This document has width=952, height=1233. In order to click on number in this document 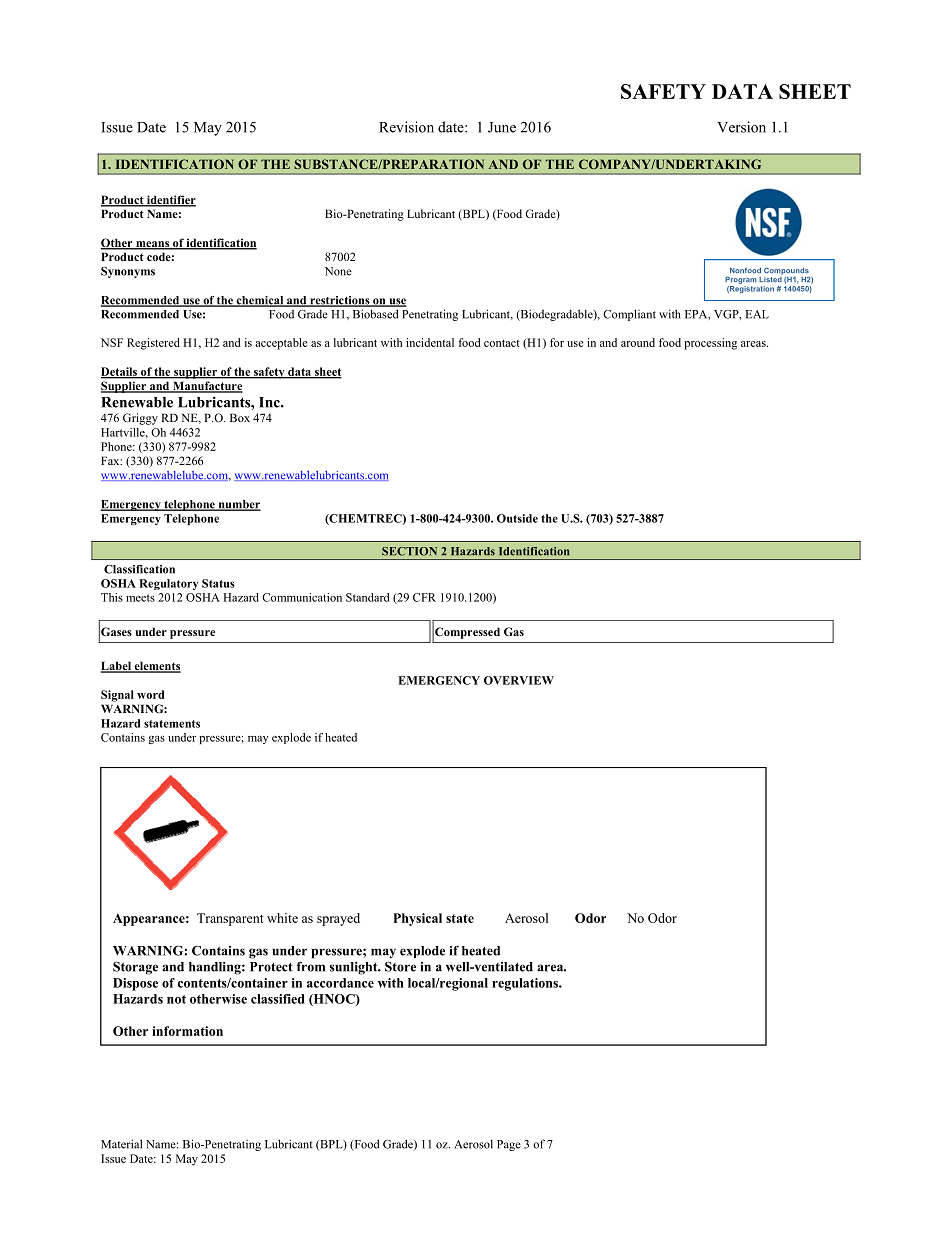, I will do `click(238, 505)`.
